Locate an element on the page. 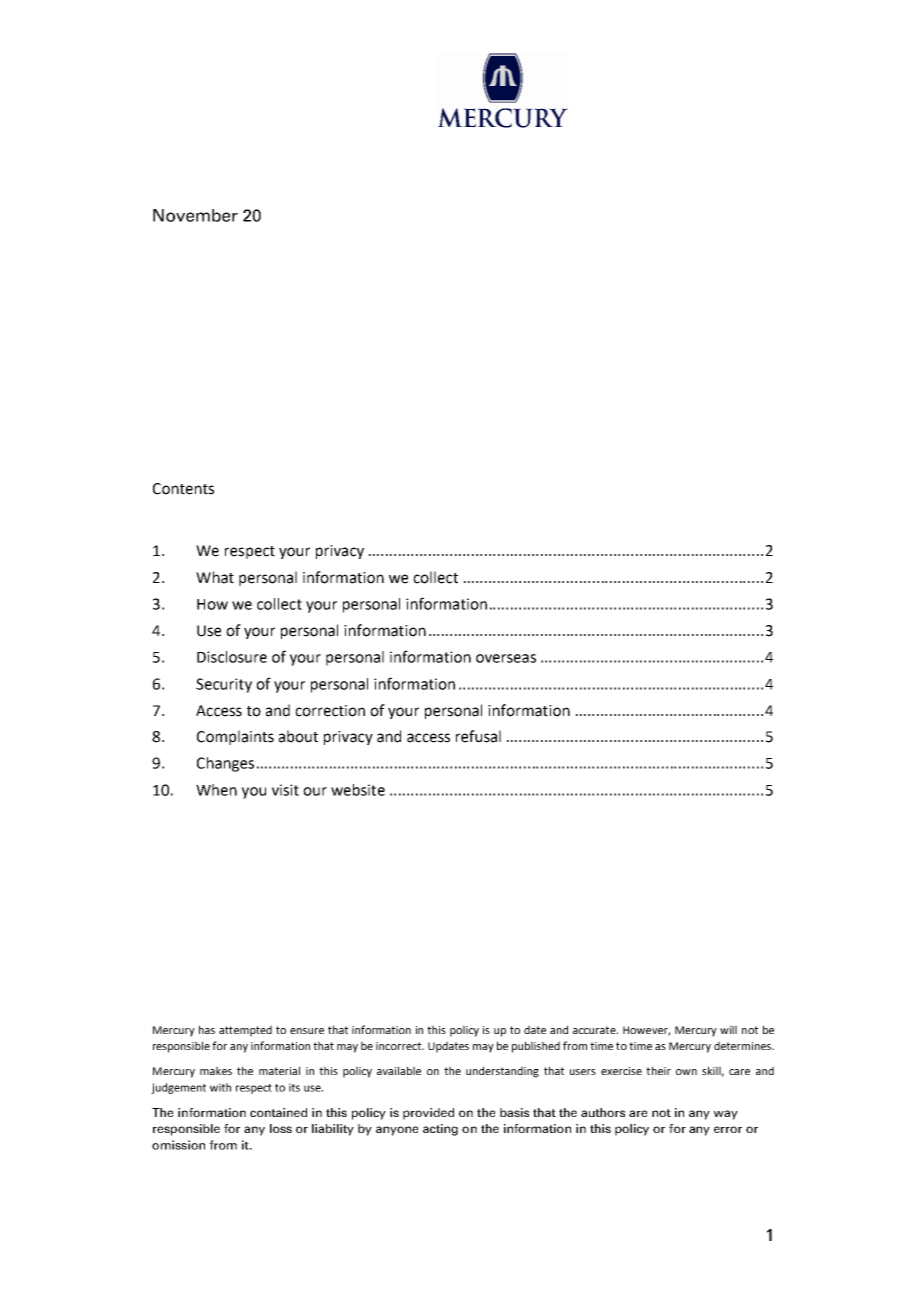 The height and width of the page is (1308, 924). overseas is located at coordinates (506, 658).
